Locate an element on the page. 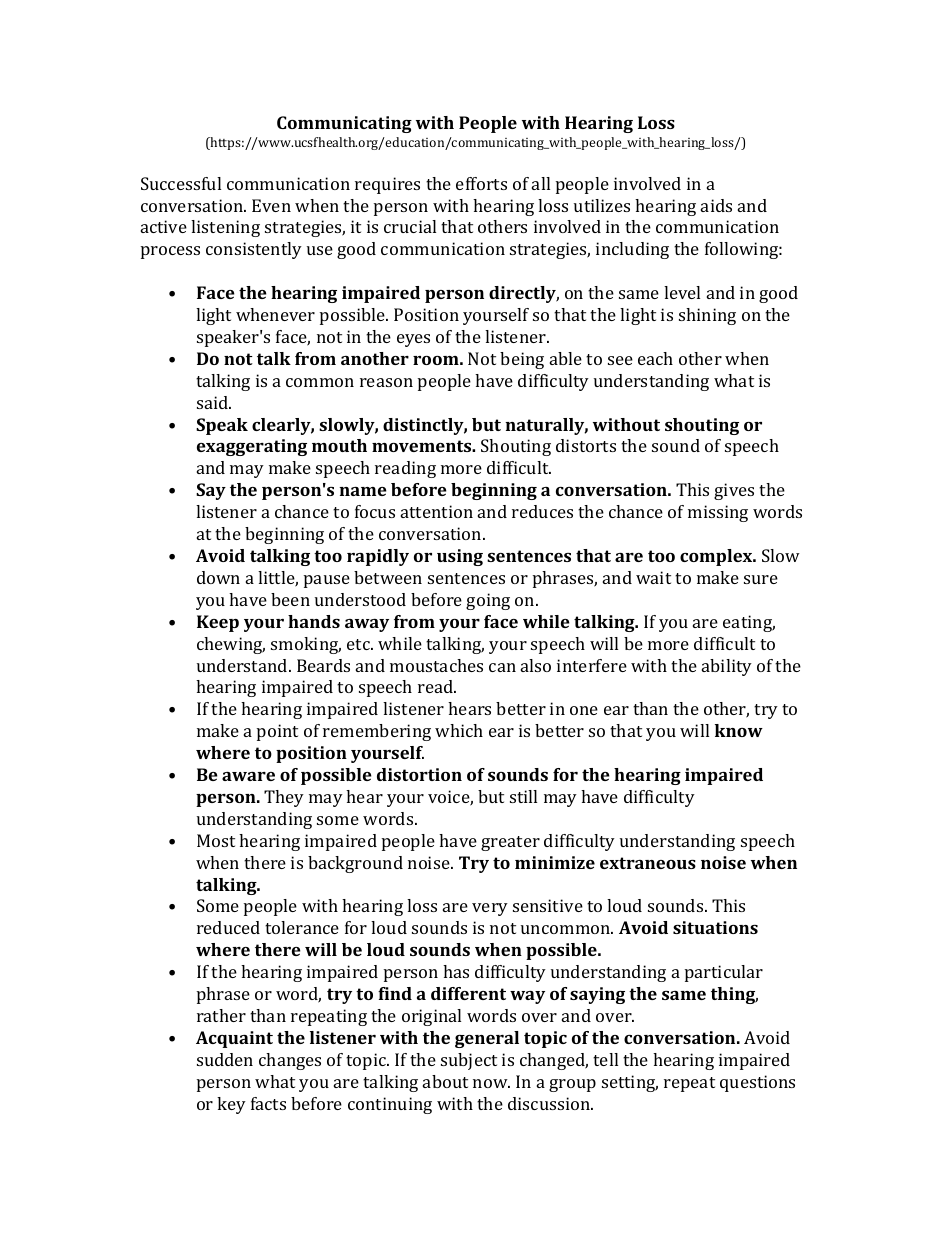  reason is located at coordinates (386, 382).
